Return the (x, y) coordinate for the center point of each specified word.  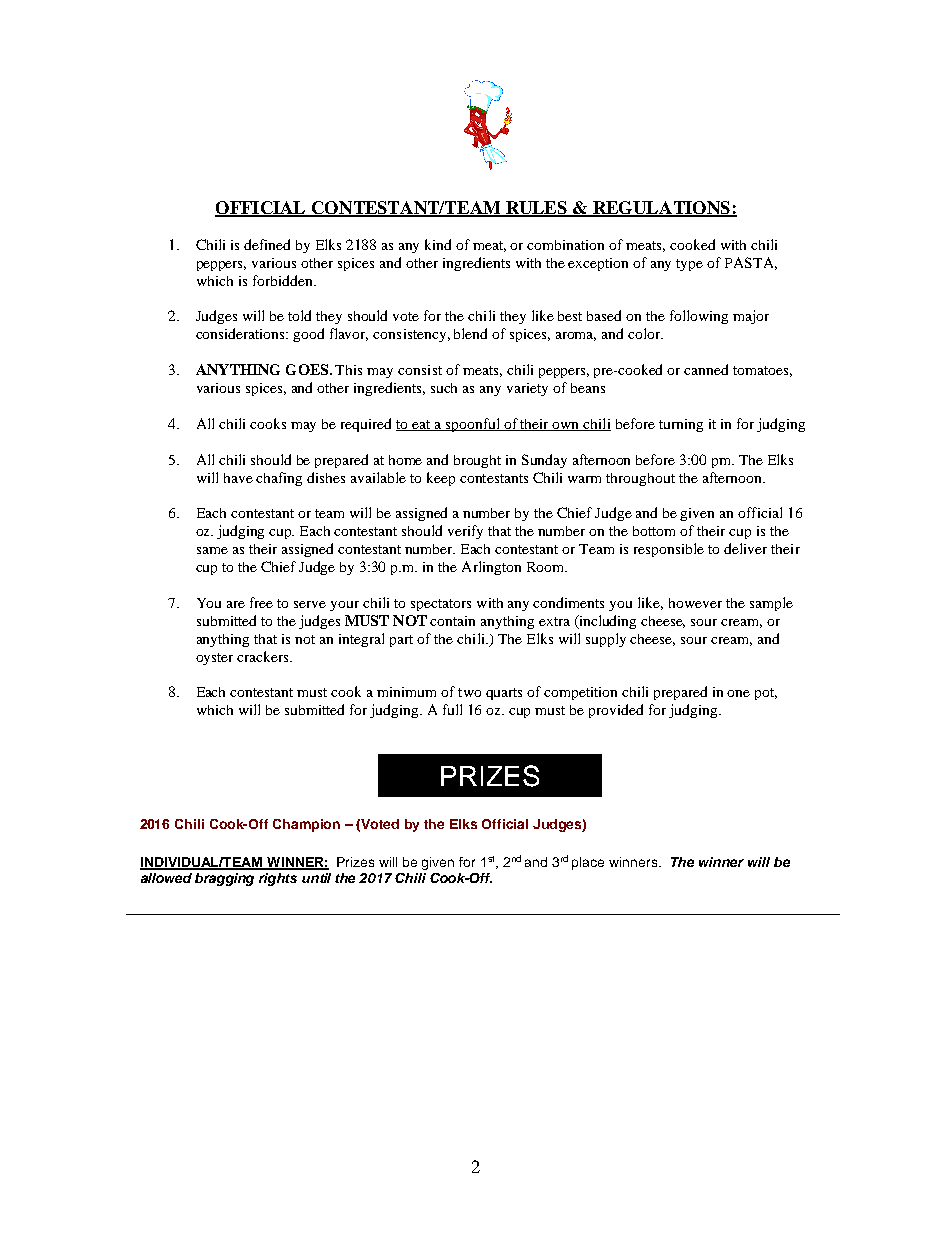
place (588, 863)
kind (438, 244)
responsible (669, 550)
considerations (242, 333)
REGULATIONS (661, 208)
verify (465, 532)
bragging (224, 879)
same (212, 550)
